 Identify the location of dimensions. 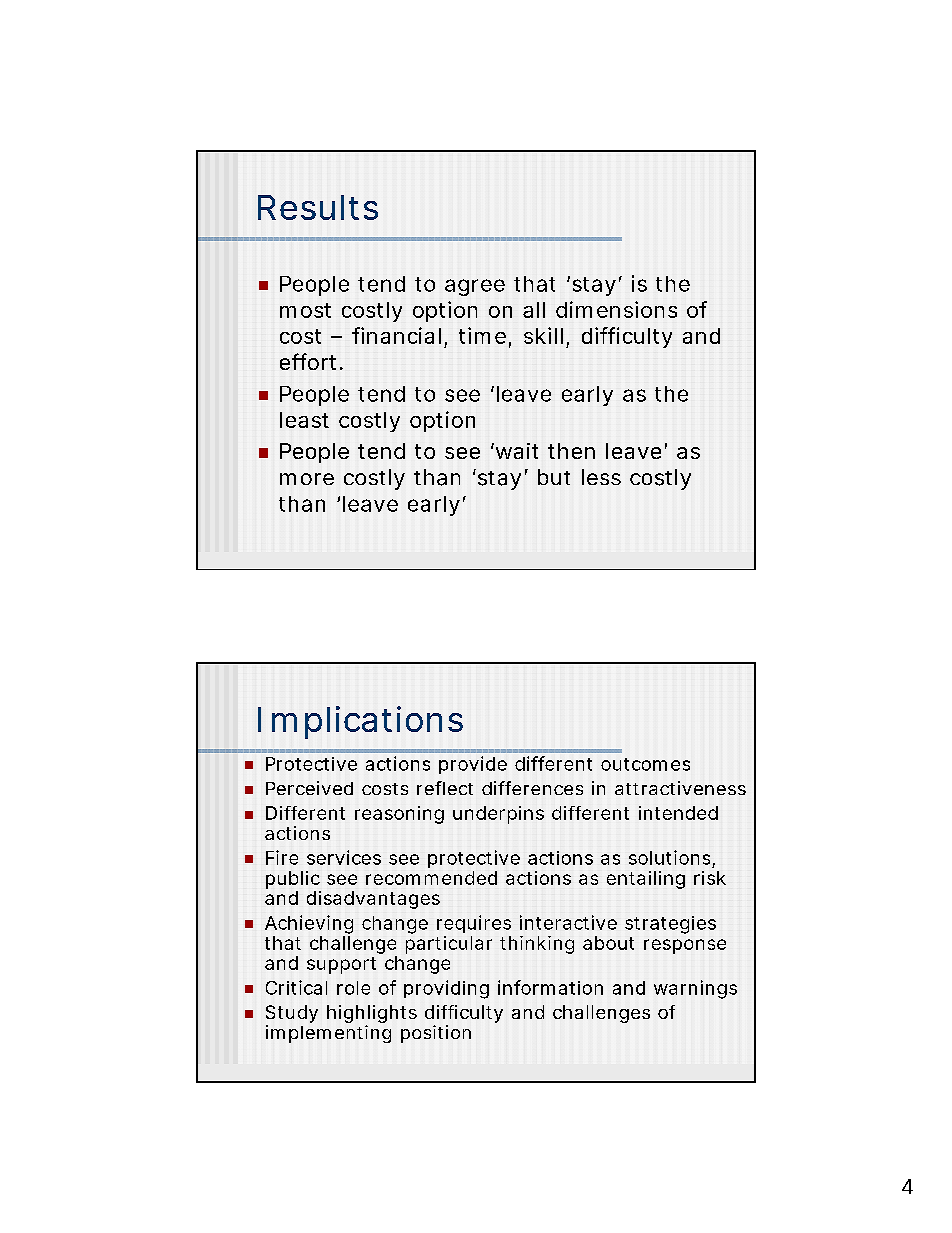
(616, 309).
